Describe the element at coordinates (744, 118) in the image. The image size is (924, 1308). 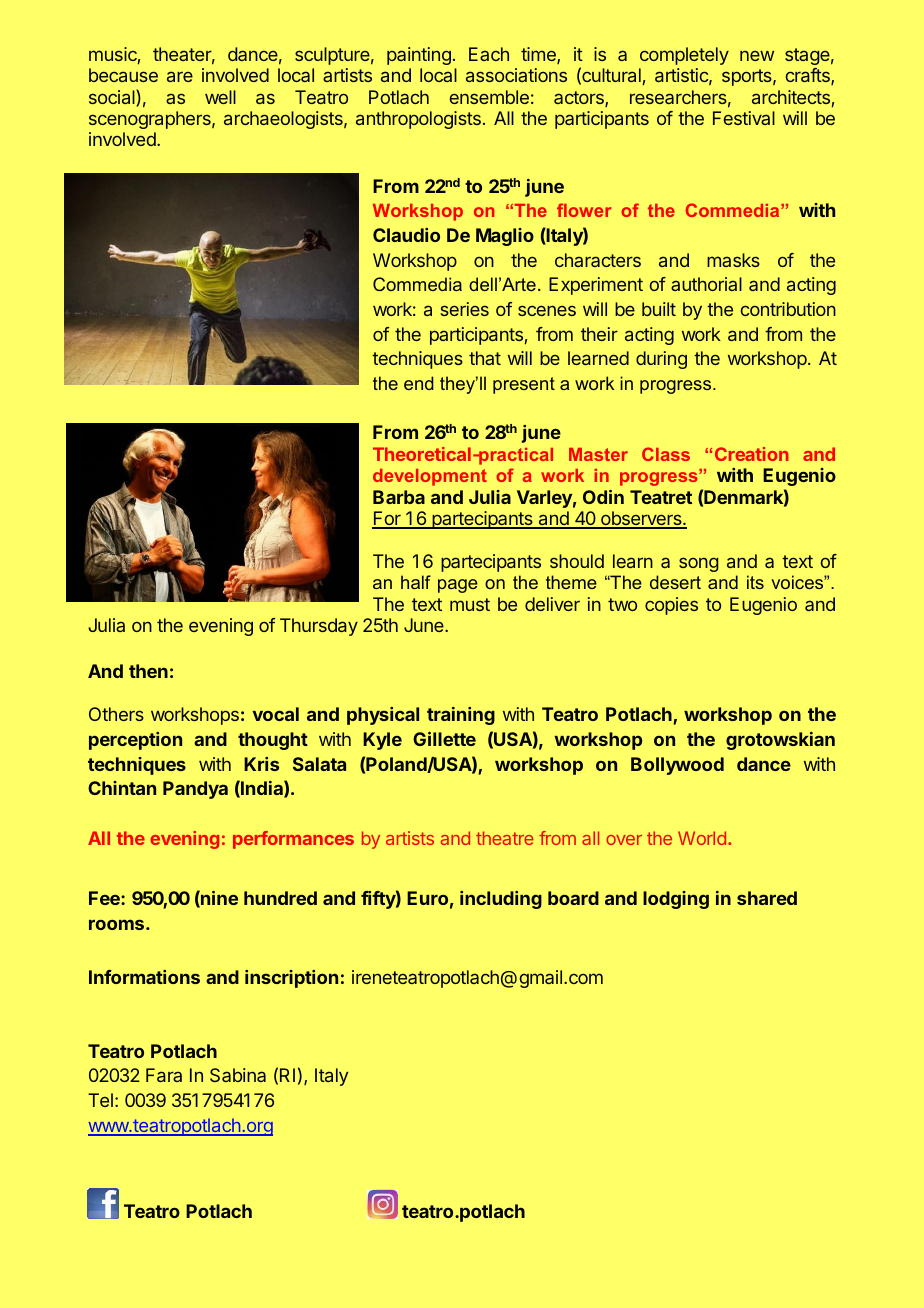
I see `Festival` at that location.
